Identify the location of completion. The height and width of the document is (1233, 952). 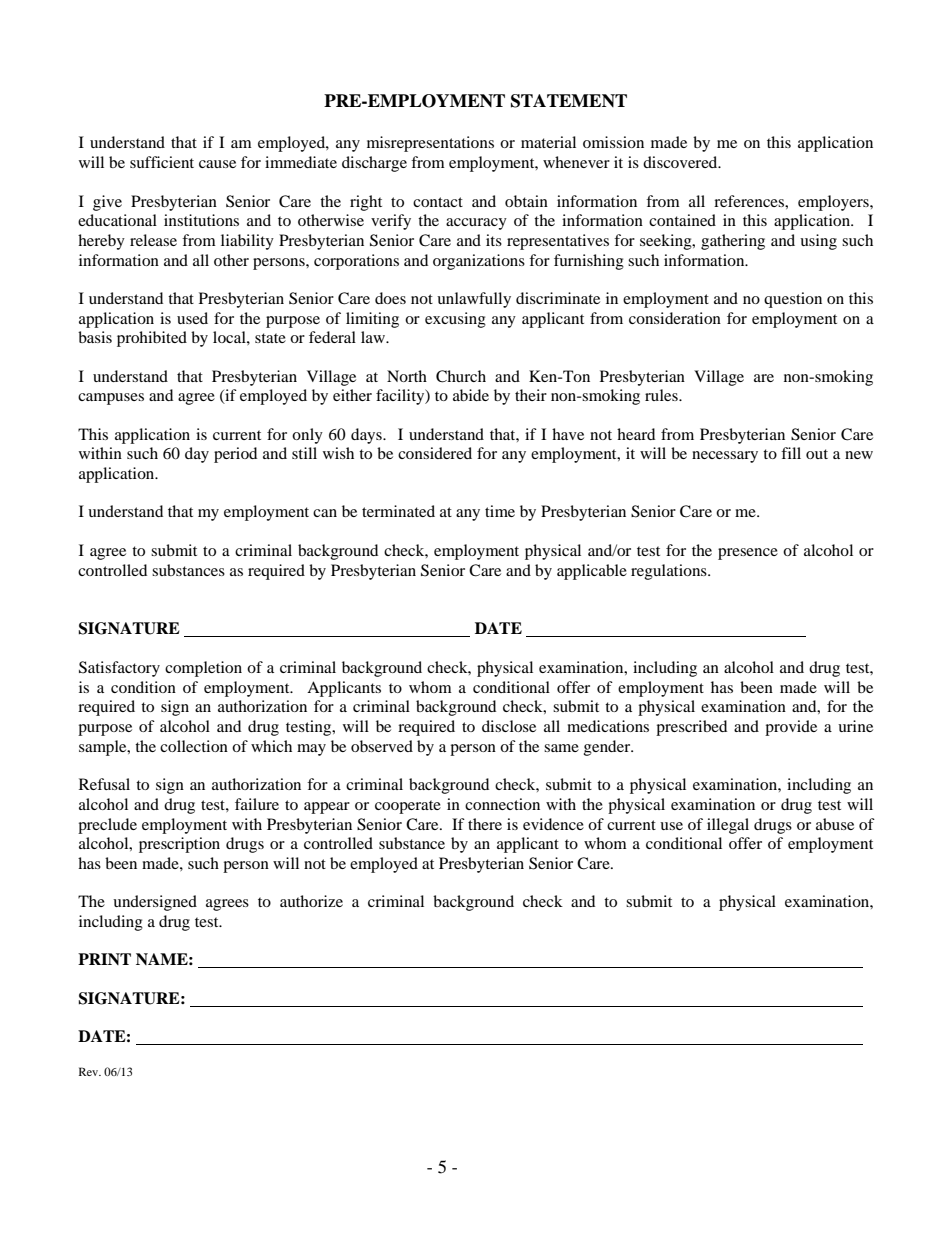
(203, 669).
